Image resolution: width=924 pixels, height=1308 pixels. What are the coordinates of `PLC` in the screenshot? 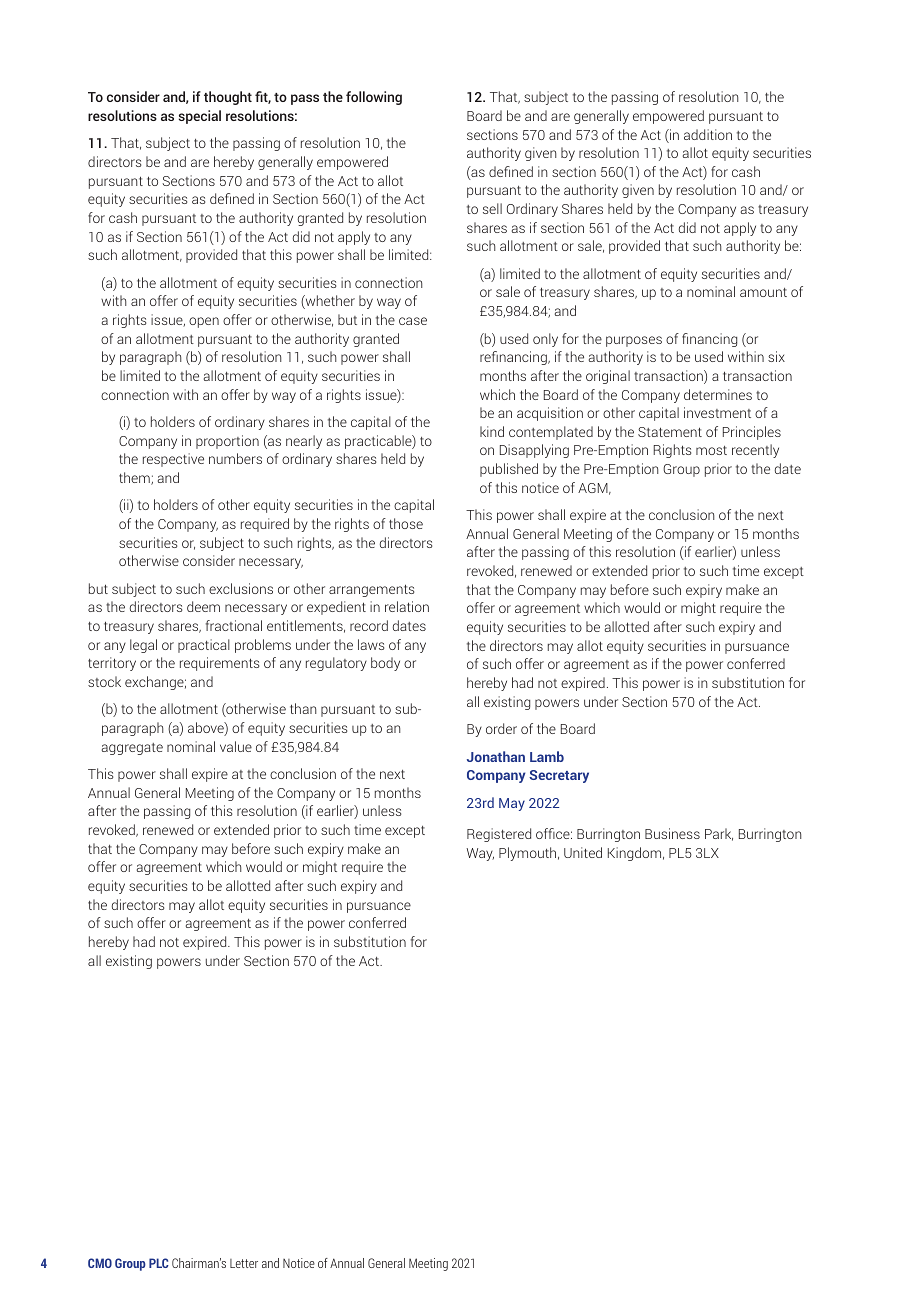 It's located at (159, 1263).
